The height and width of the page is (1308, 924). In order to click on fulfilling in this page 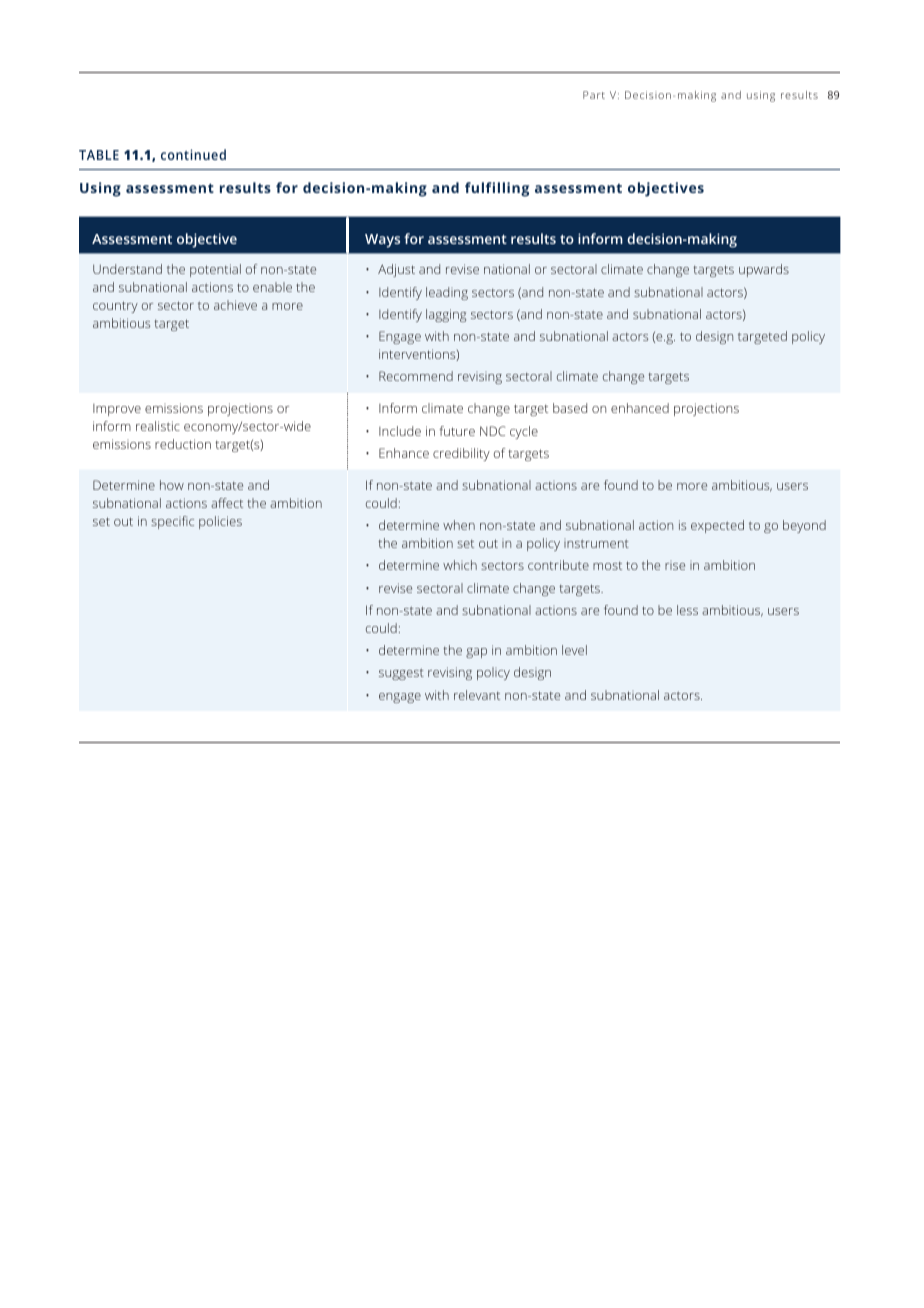, I will do `click(497, 189)`.
